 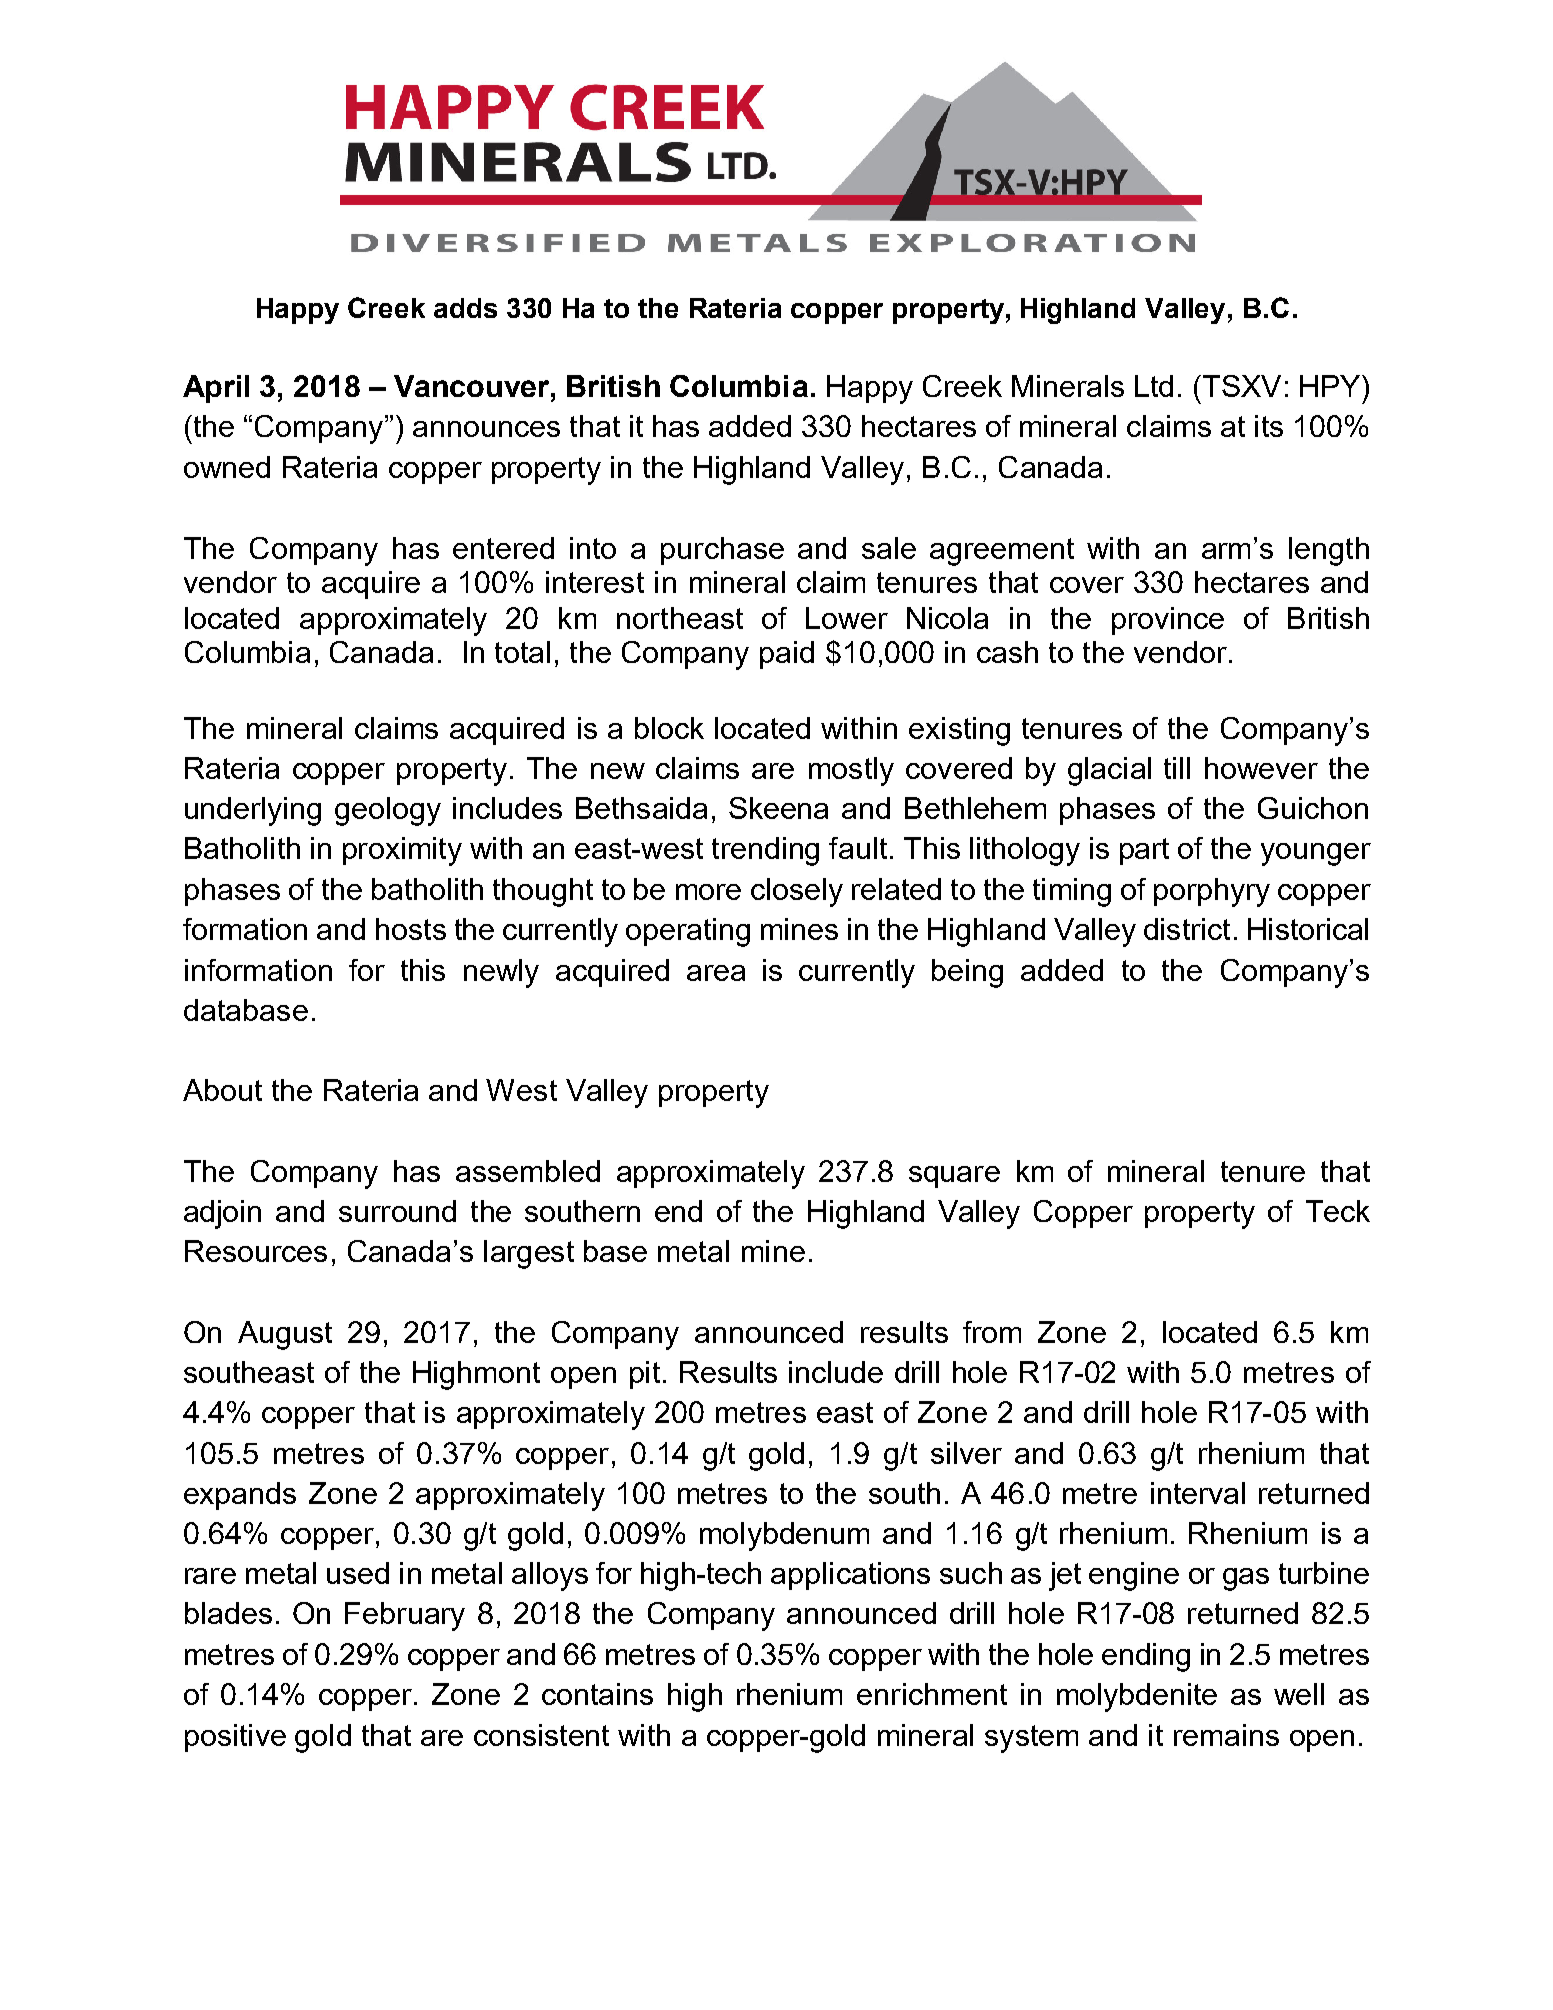 What do you see at coordinates (465, 308) in the image?
I see `adds` at bounding box center [465, 308].
